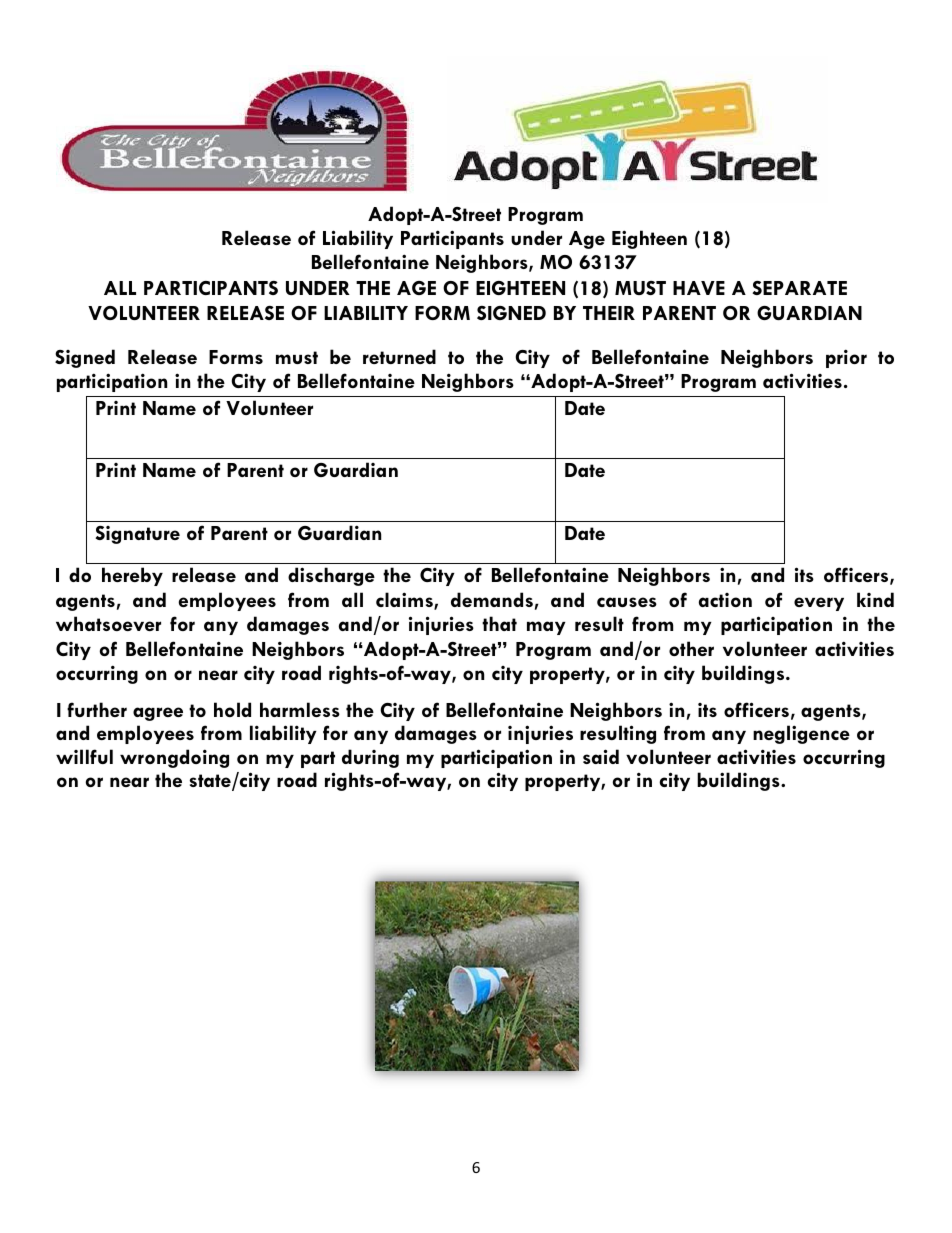 The width and height of the screenshot is (952, 1233). What do you see at coordinates (174, 758) in the screenshot?
I see `wrongdoing` at bounding box center [174, 758].
